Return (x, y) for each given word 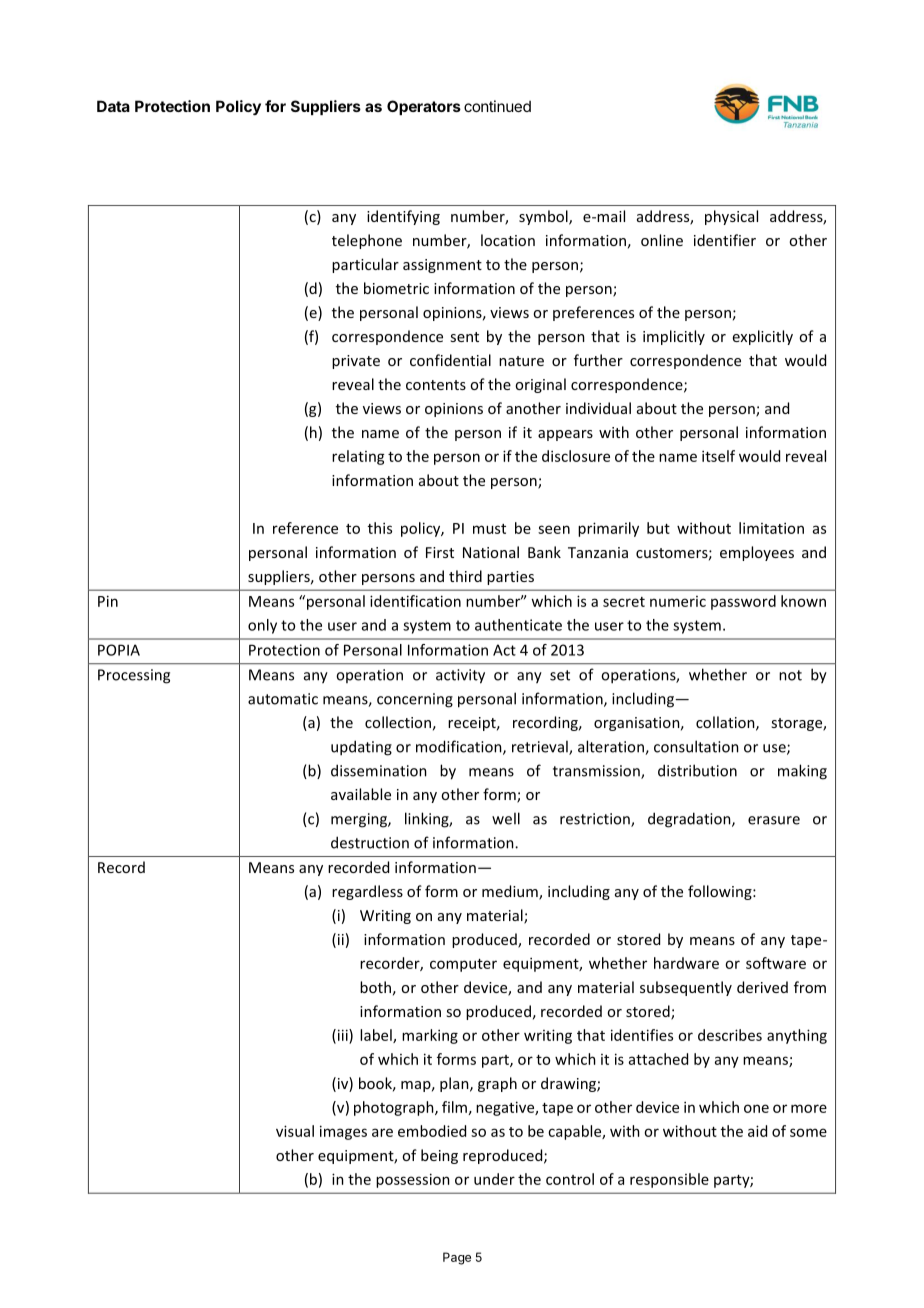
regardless (367, 892)
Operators (424, 107)
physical (731, 217)
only (262, 626)
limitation (771, 528)
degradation (690, 820)
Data (113, 106)
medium (511, 892)
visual (295, 1131)
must (489, 529)
